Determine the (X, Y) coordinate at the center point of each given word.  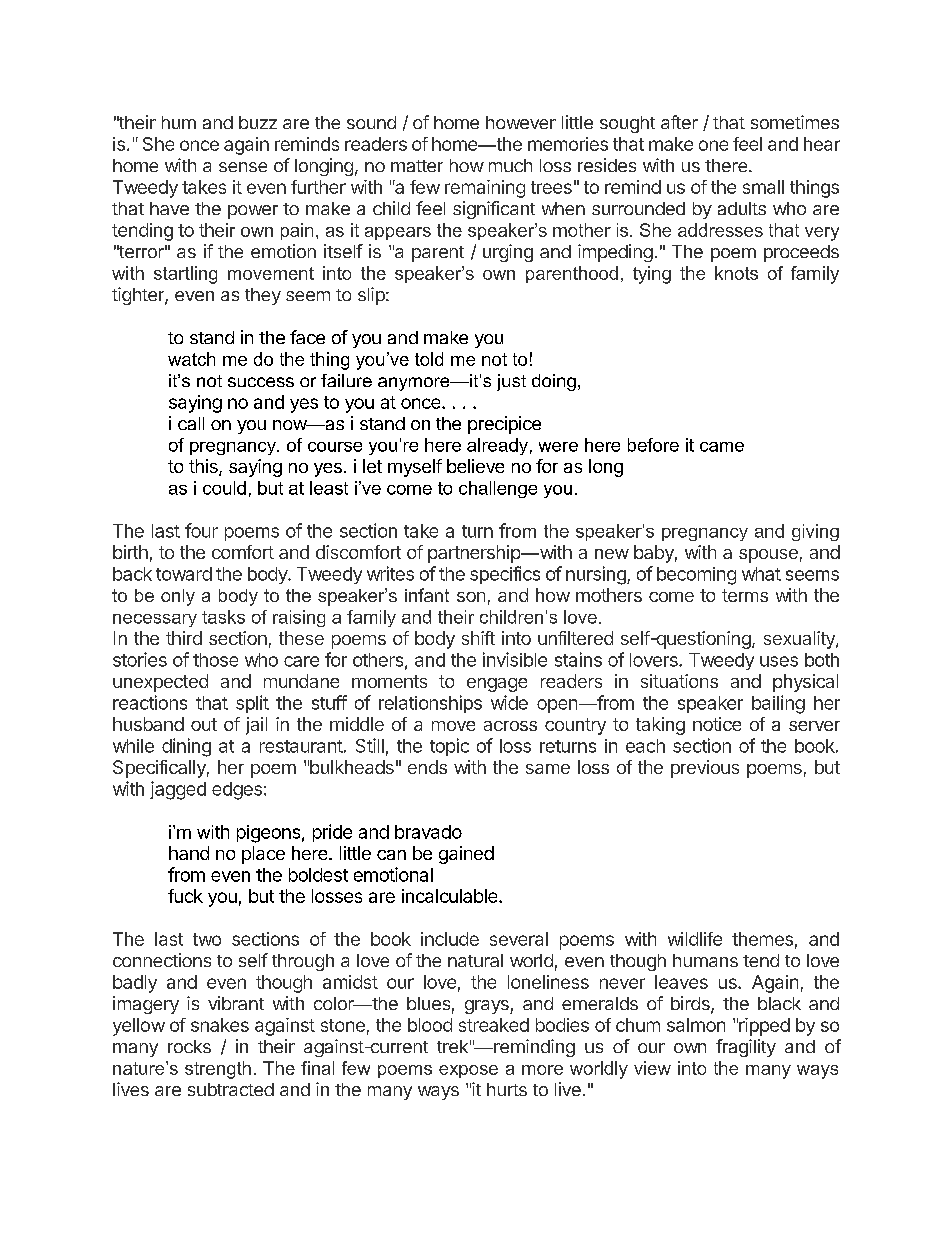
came (722, 447)
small (763, 187)
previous (705, 769)
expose (468, 1071)
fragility (746, 1048)
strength (218, 1070)
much (510, 165)
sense (243, 167)
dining (186, 747)
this (204, 467)
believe (475, 466)
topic (449, 747)
